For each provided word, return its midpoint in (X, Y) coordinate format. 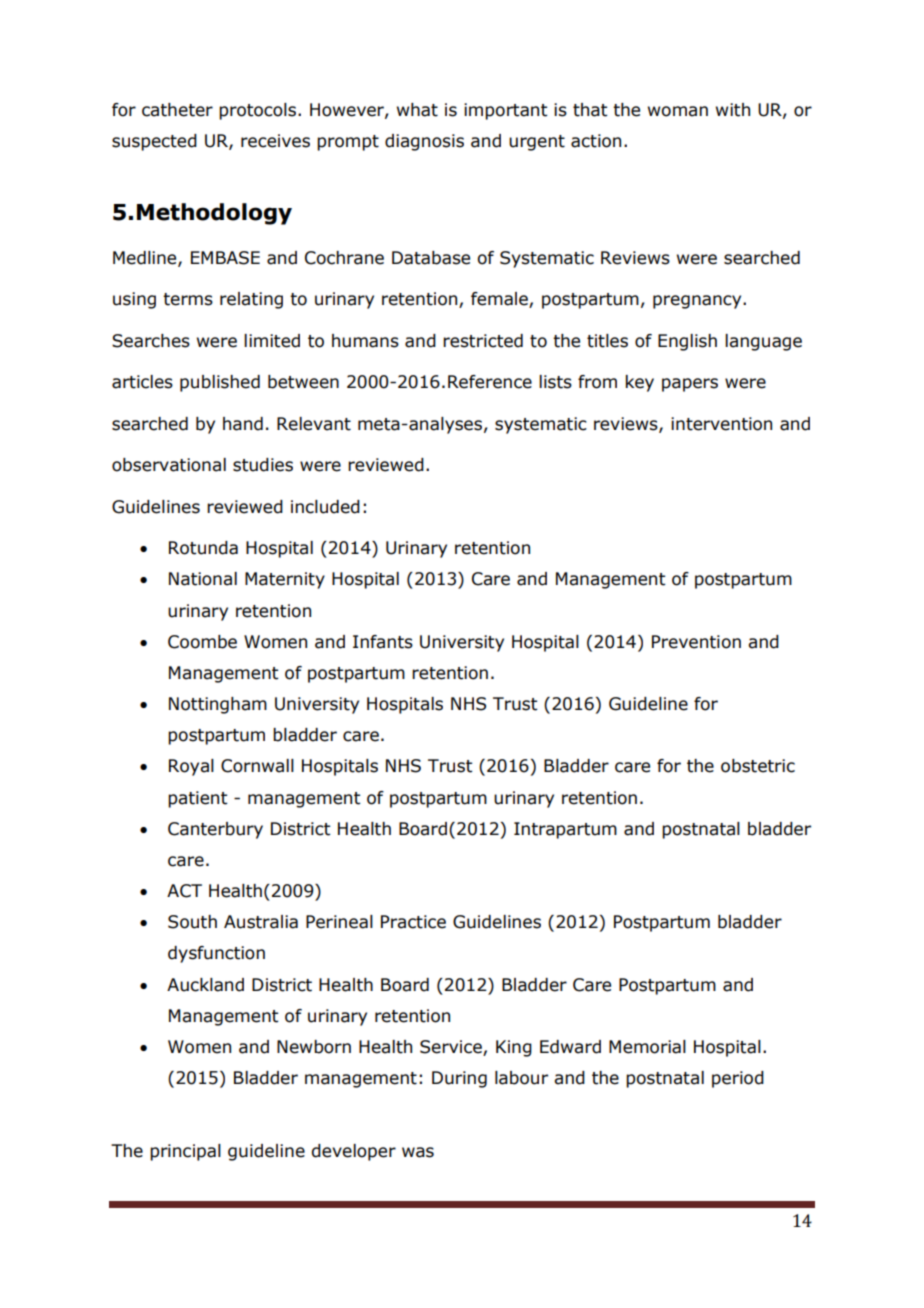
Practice (413, 922)
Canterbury (215, 830)
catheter (177, 110)
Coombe (202, 642)
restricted (483, 341)
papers (690, 385)
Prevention (696, 642)
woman (678, 111)
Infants (383, 642)
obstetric (758, 766)
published (220, 383)
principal (185, 1152)
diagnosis (424, 142)
